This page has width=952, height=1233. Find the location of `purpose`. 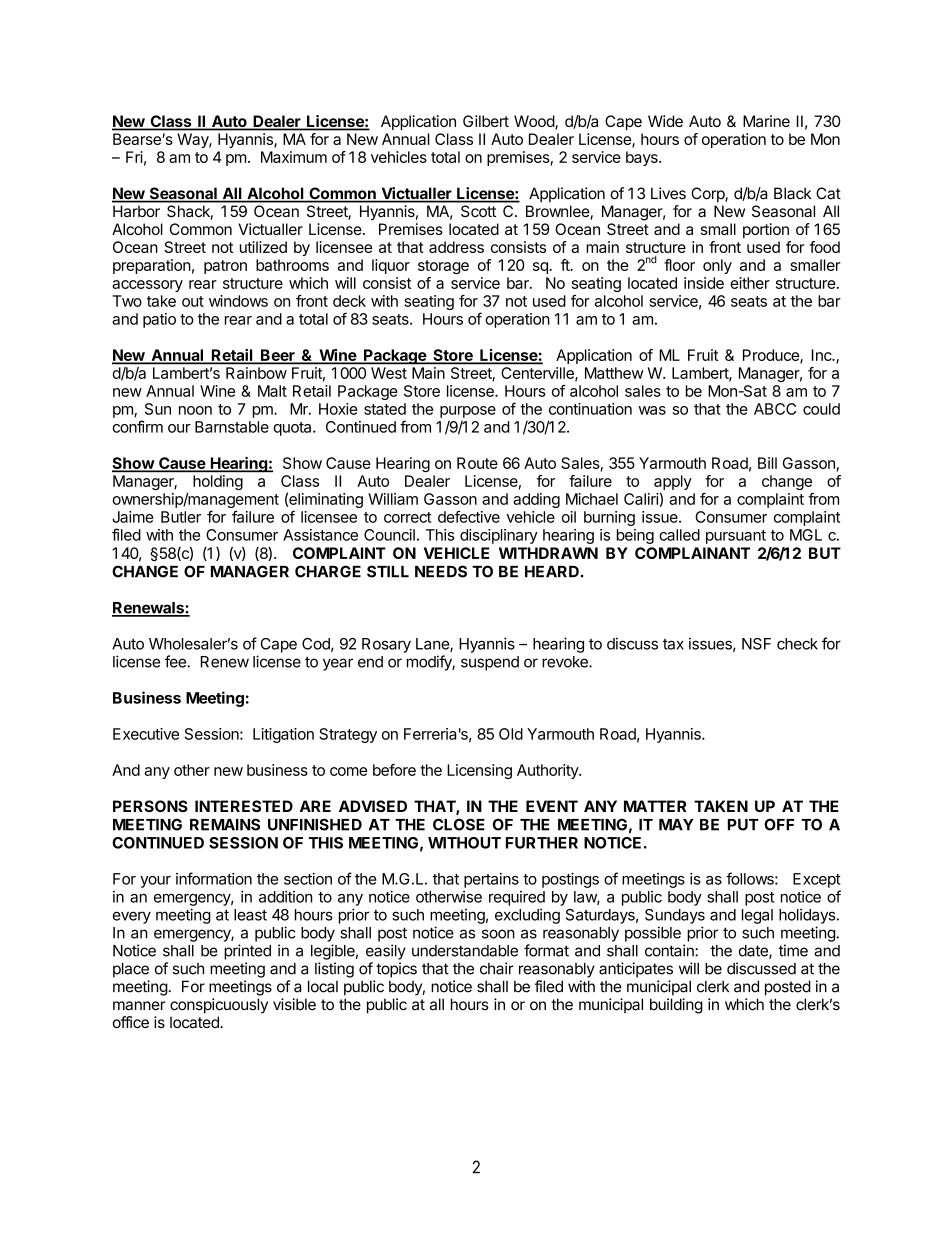

purpose is located at coordinates (468, 412).
